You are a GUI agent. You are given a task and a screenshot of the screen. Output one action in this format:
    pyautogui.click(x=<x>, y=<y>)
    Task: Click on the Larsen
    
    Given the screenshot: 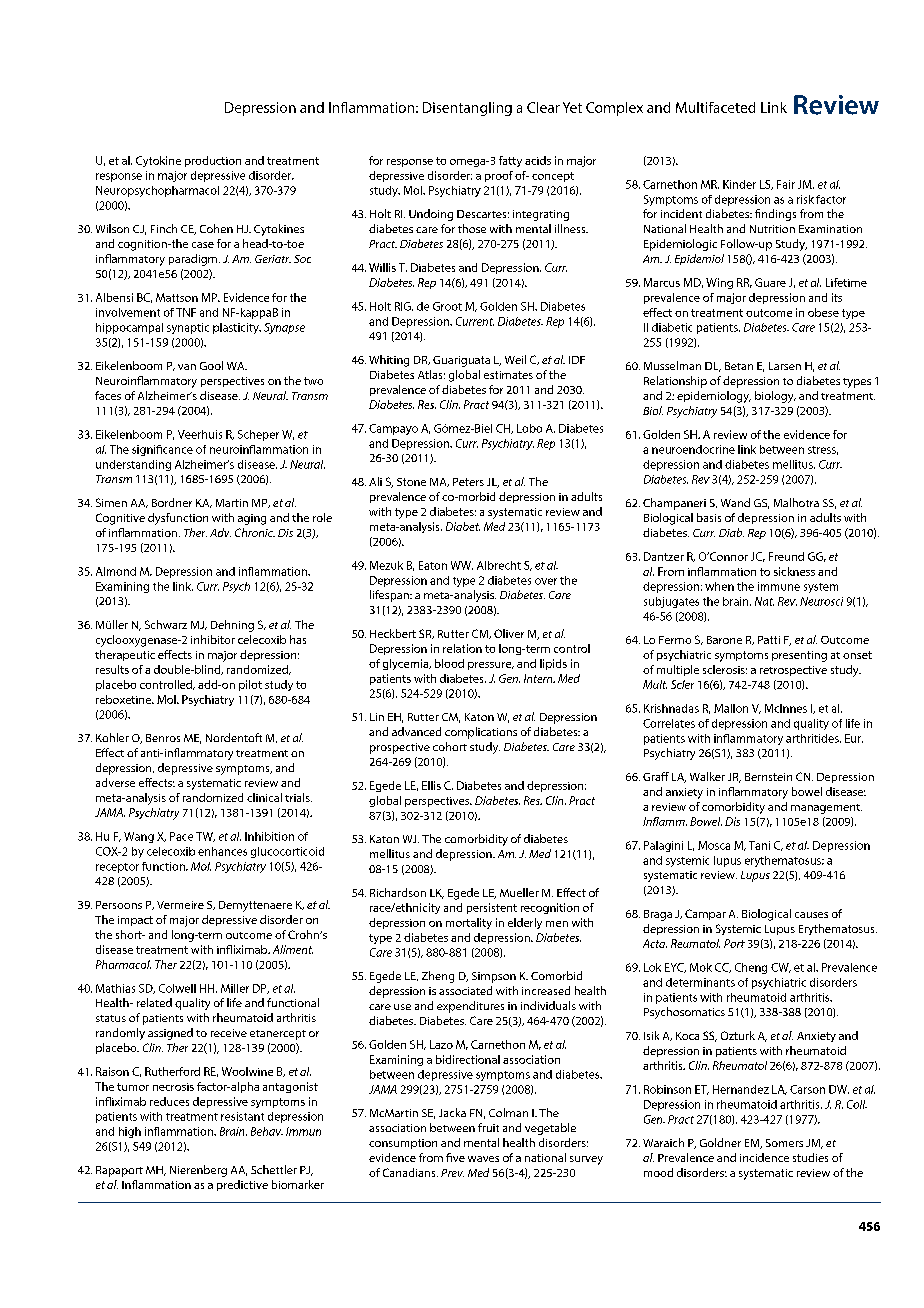 What is the action you would take?
    pyautogui.click(x=785, y=366)
